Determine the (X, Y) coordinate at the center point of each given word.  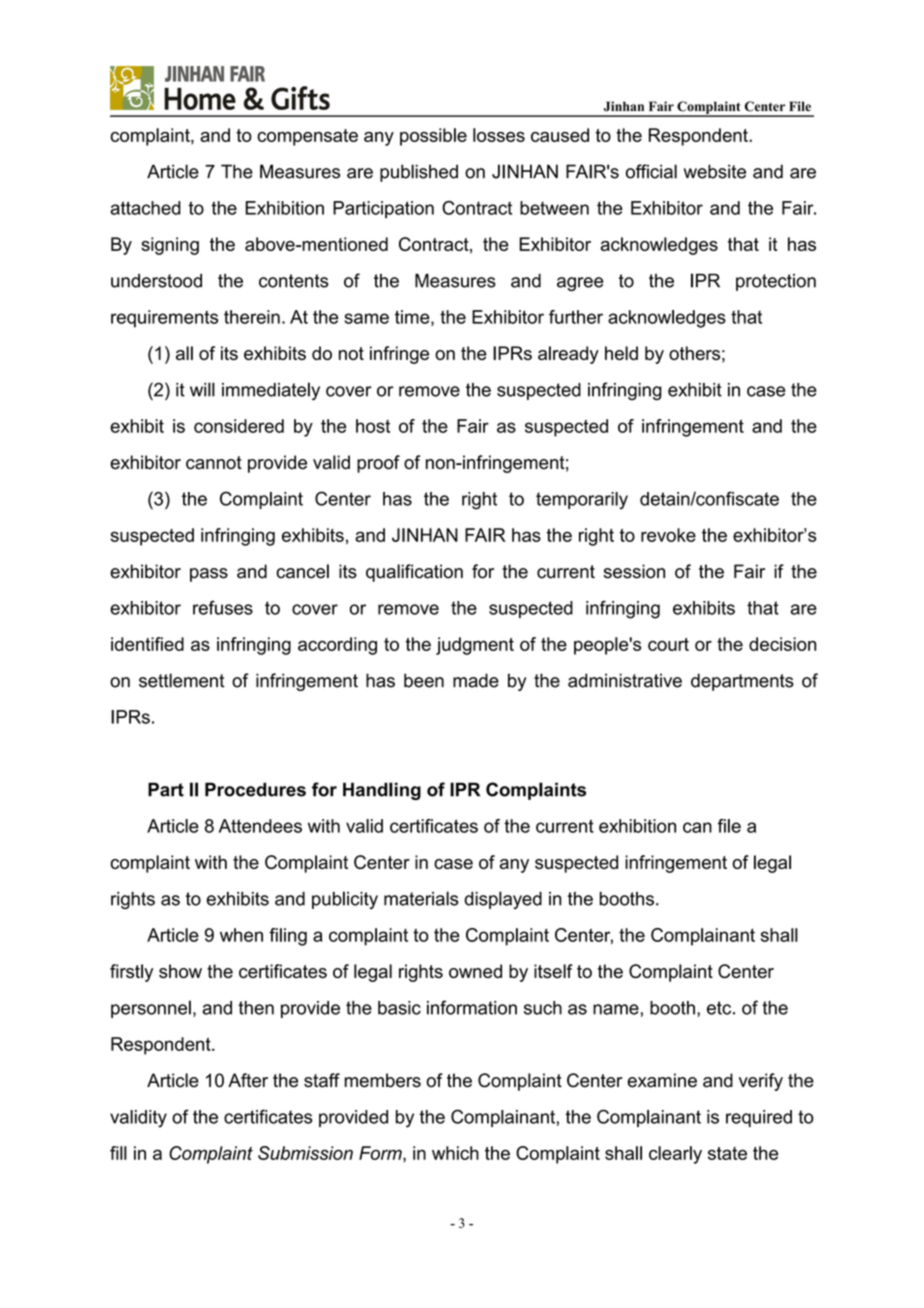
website (715, 171)
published (419, 173)
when (241, 935)
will (202, 389)
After (248, 1080)
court (668, 644)
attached (145, 208)
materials (421, 898)
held (621, 353)
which (455, 1153)
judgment (475, 646)
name (616, 1009)
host (373, 426)
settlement (181, 680)
